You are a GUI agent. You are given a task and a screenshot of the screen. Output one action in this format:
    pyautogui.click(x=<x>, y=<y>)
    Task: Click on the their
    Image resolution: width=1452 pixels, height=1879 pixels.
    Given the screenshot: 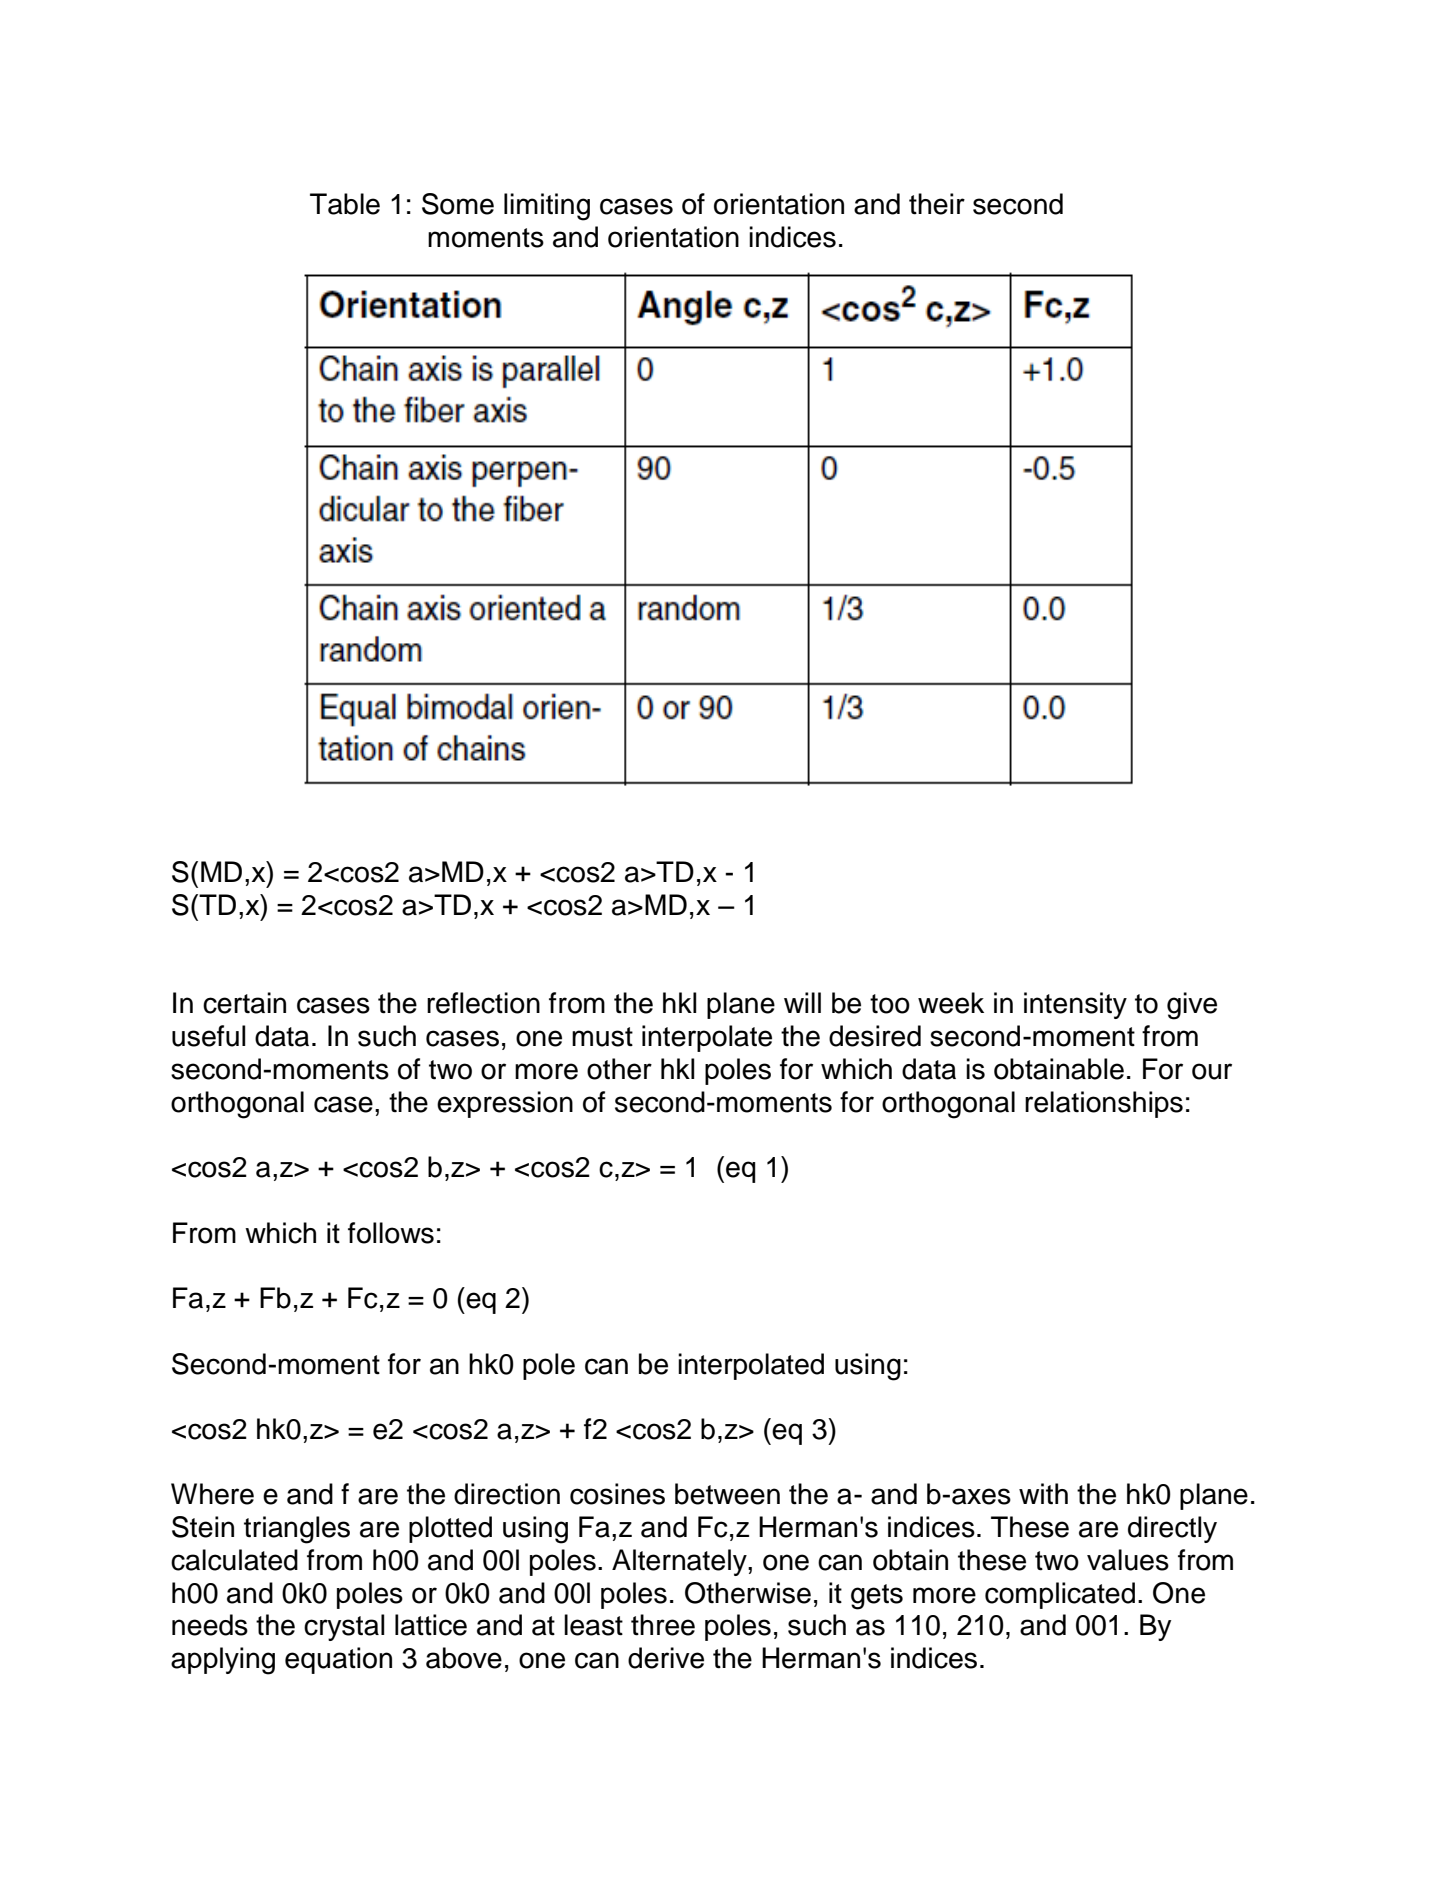 What is the action you would take?
    pyautogui.click(x=937, y=204)
